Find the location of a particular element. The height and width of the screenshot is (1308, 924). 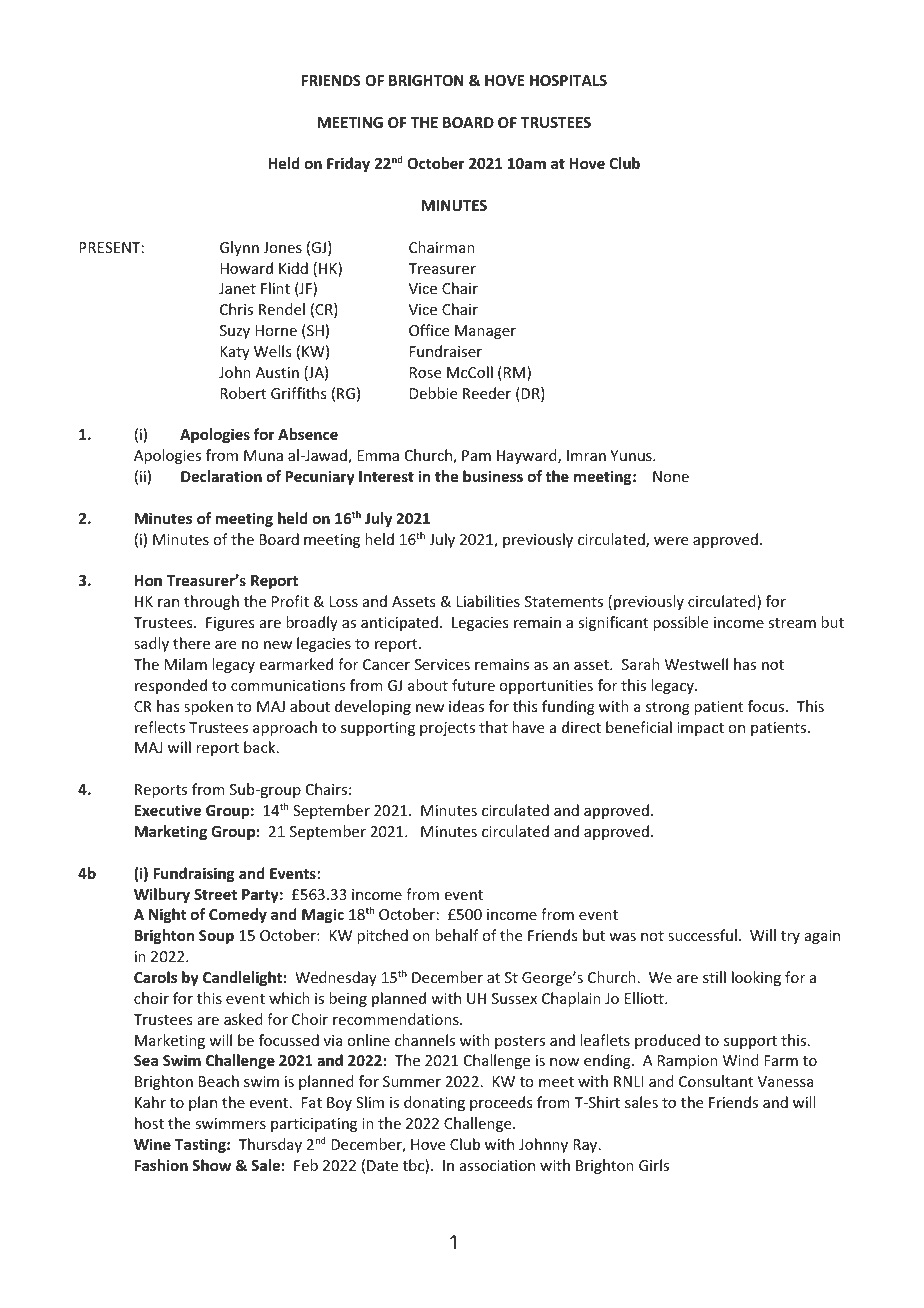

Manager is located at coordinates (485, 332).
